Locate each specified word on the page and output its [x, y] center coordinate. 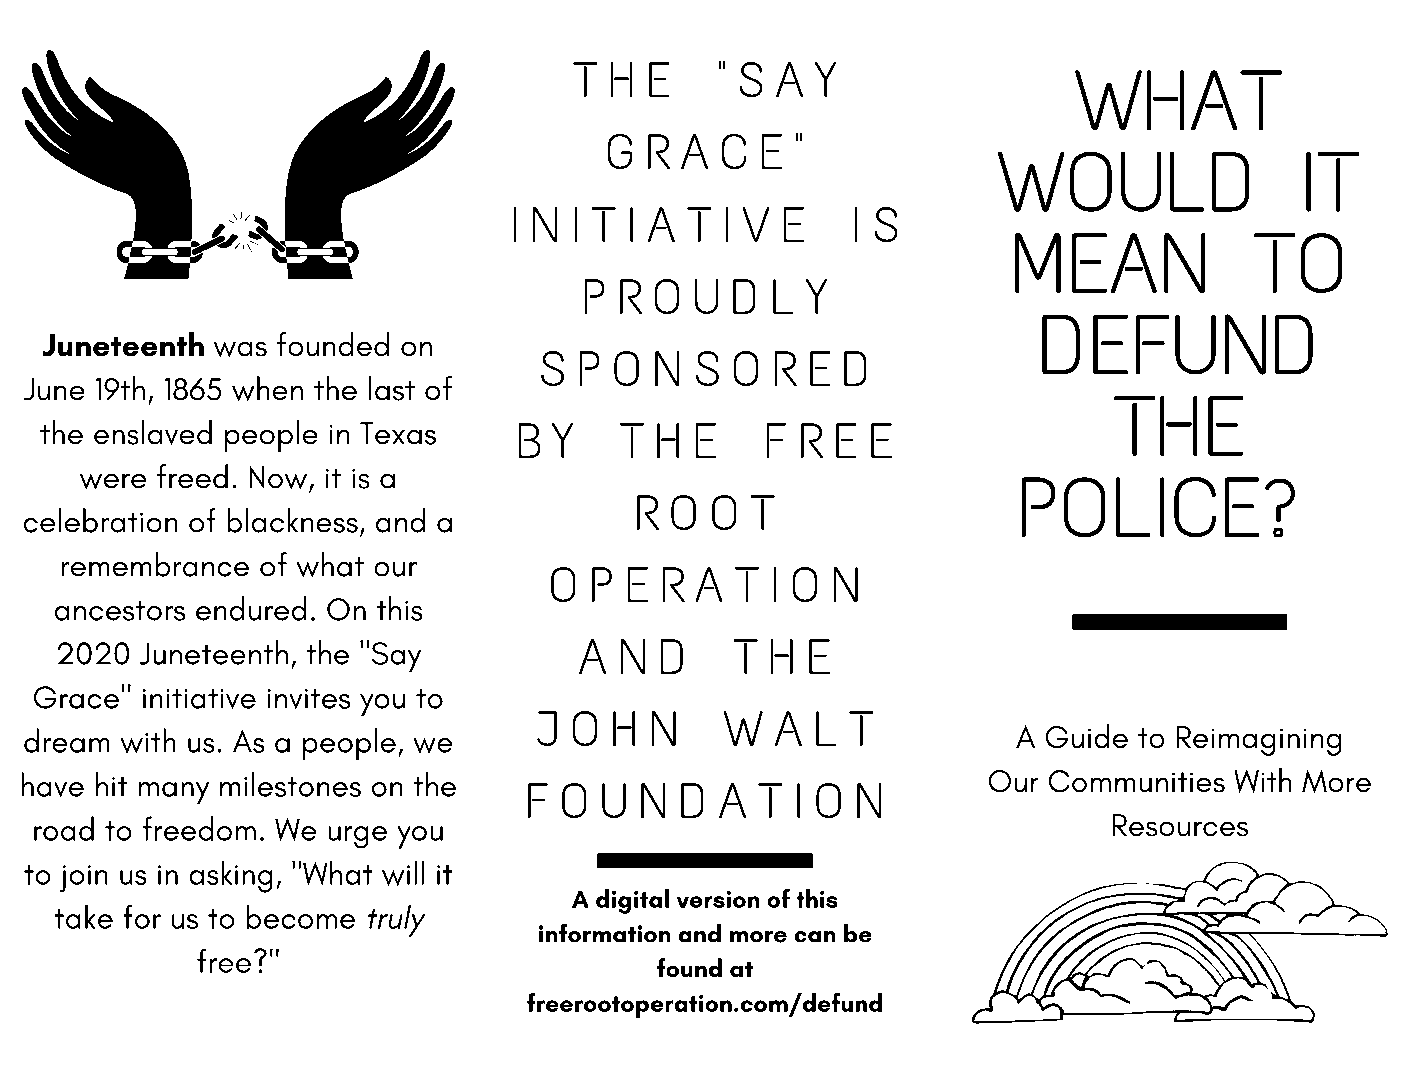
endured [251, 608]
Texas [398, 433]
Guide [1086, 736]
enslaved [153, 432]
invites [308, 699]
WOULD [1124, 181]
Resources [1180, 825]
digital [632, 901]
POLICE [1140, 507]
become [300, 916]
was [240, 349]
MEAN [1110, 263]
